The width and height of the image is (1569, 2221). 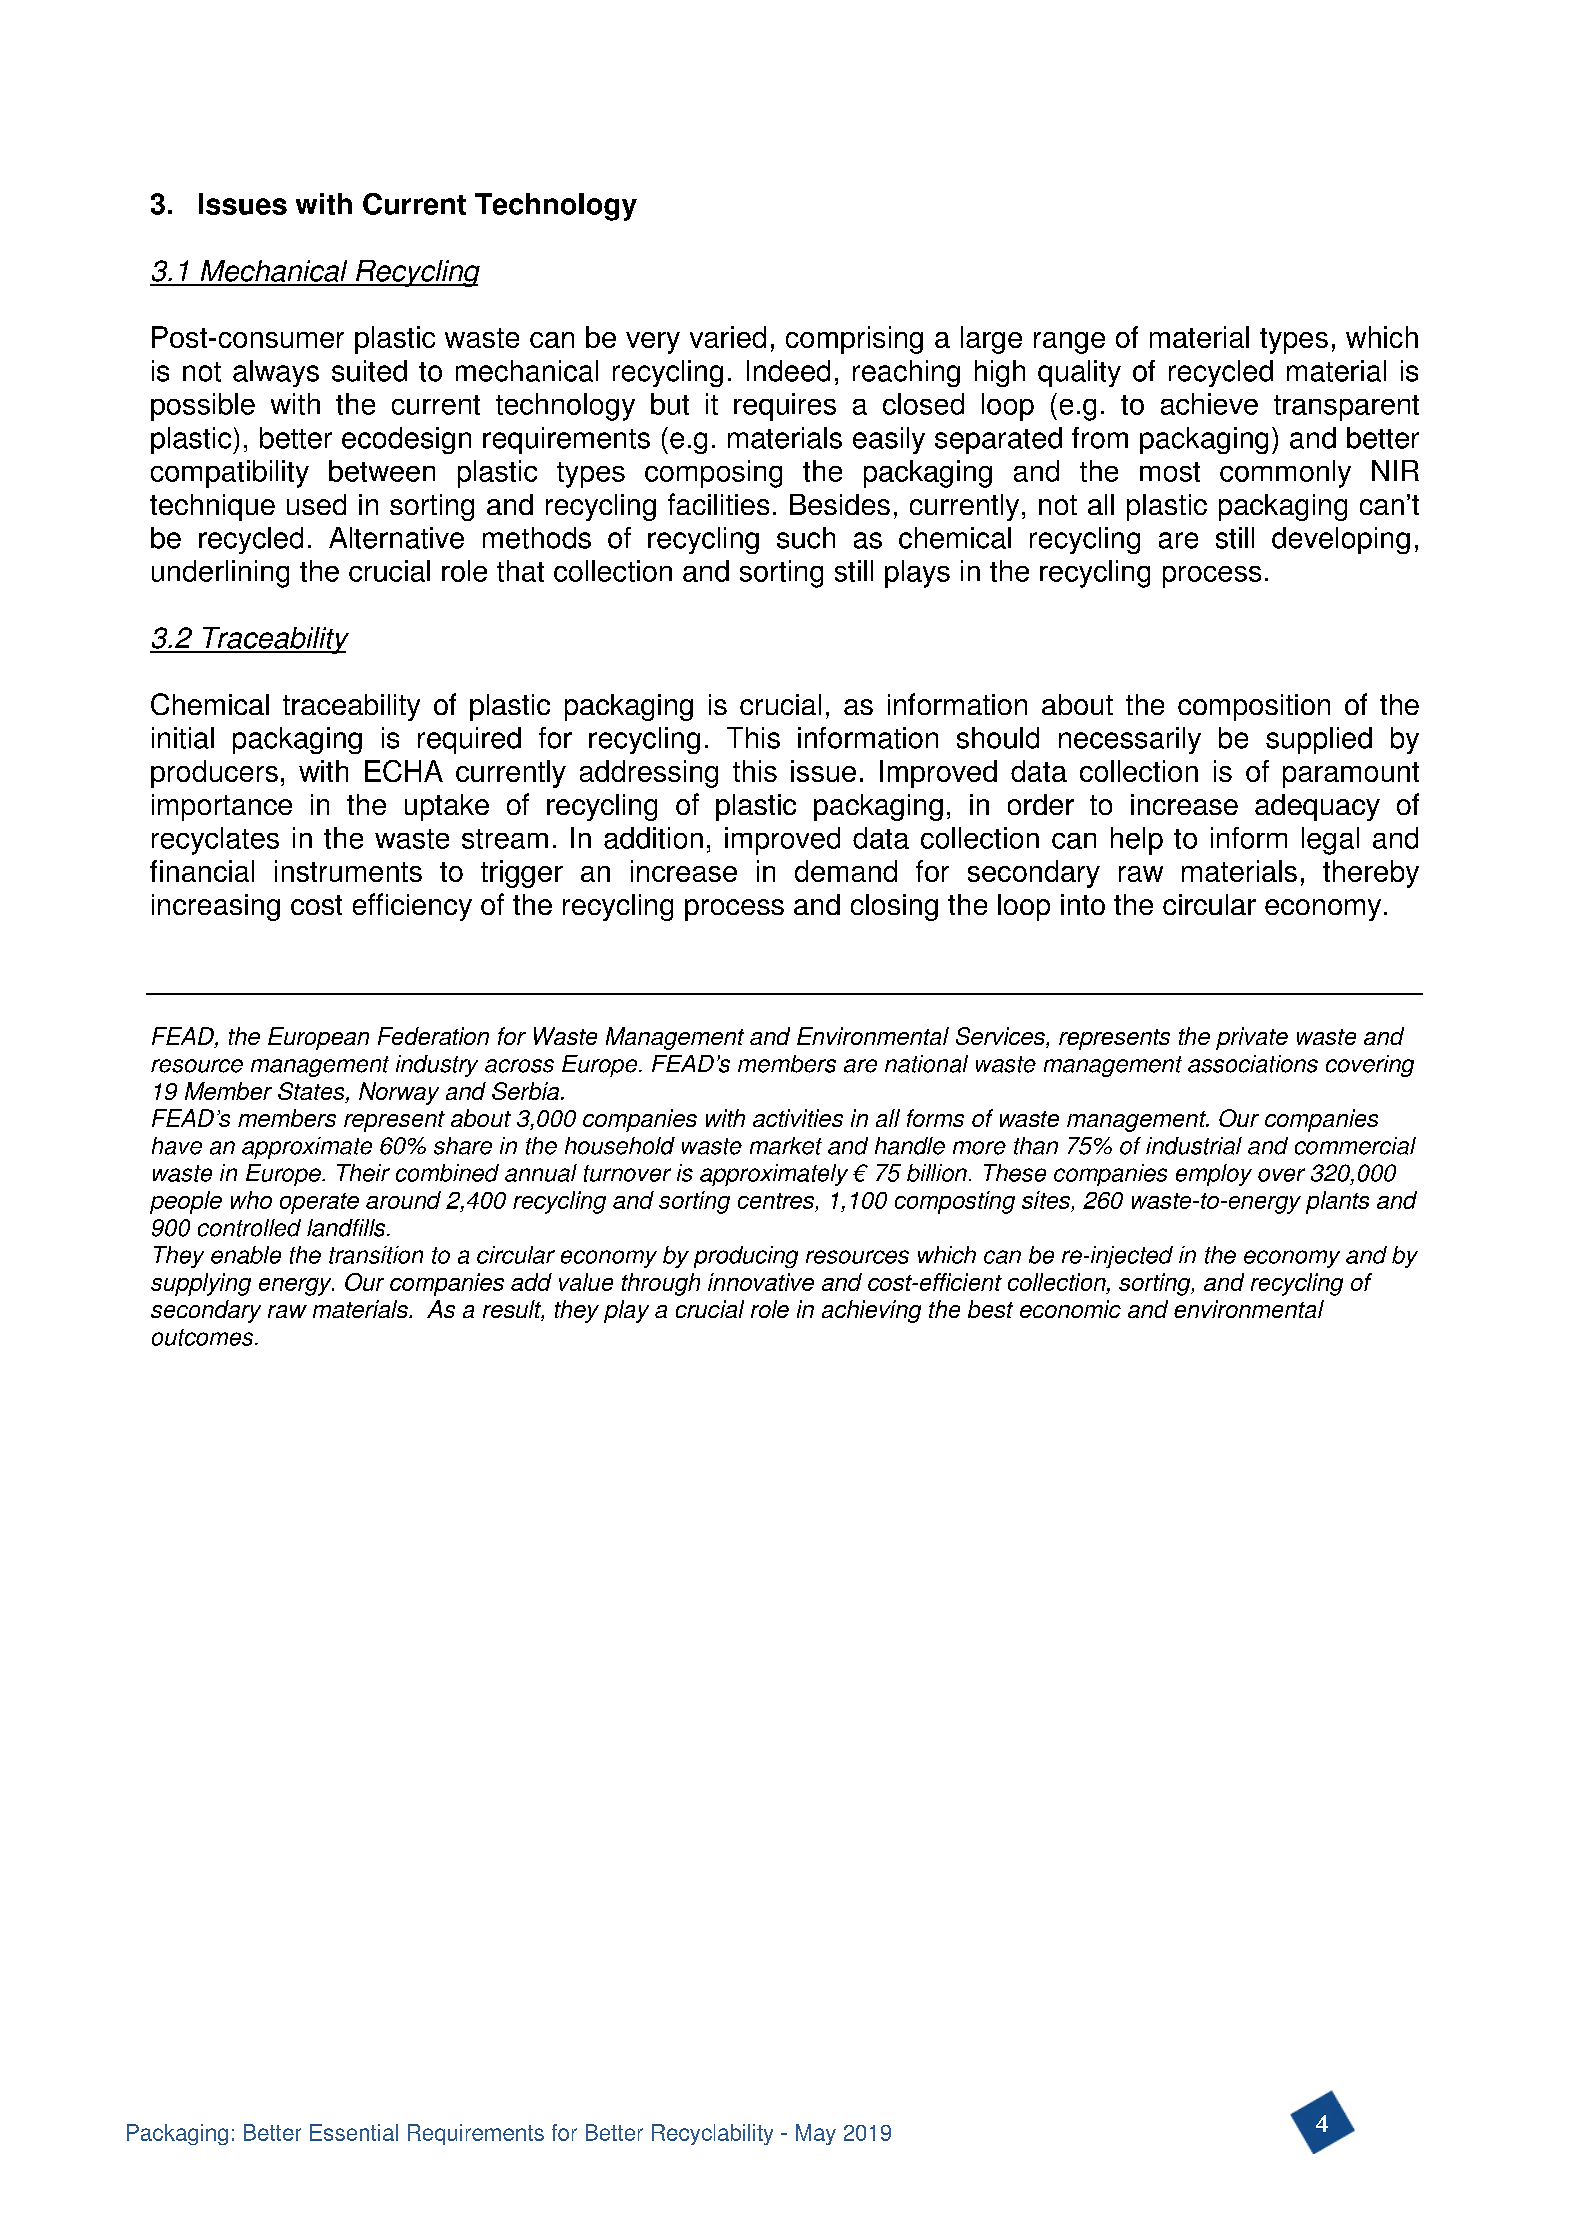 I want to click on always, so click(x=276, y=373).
